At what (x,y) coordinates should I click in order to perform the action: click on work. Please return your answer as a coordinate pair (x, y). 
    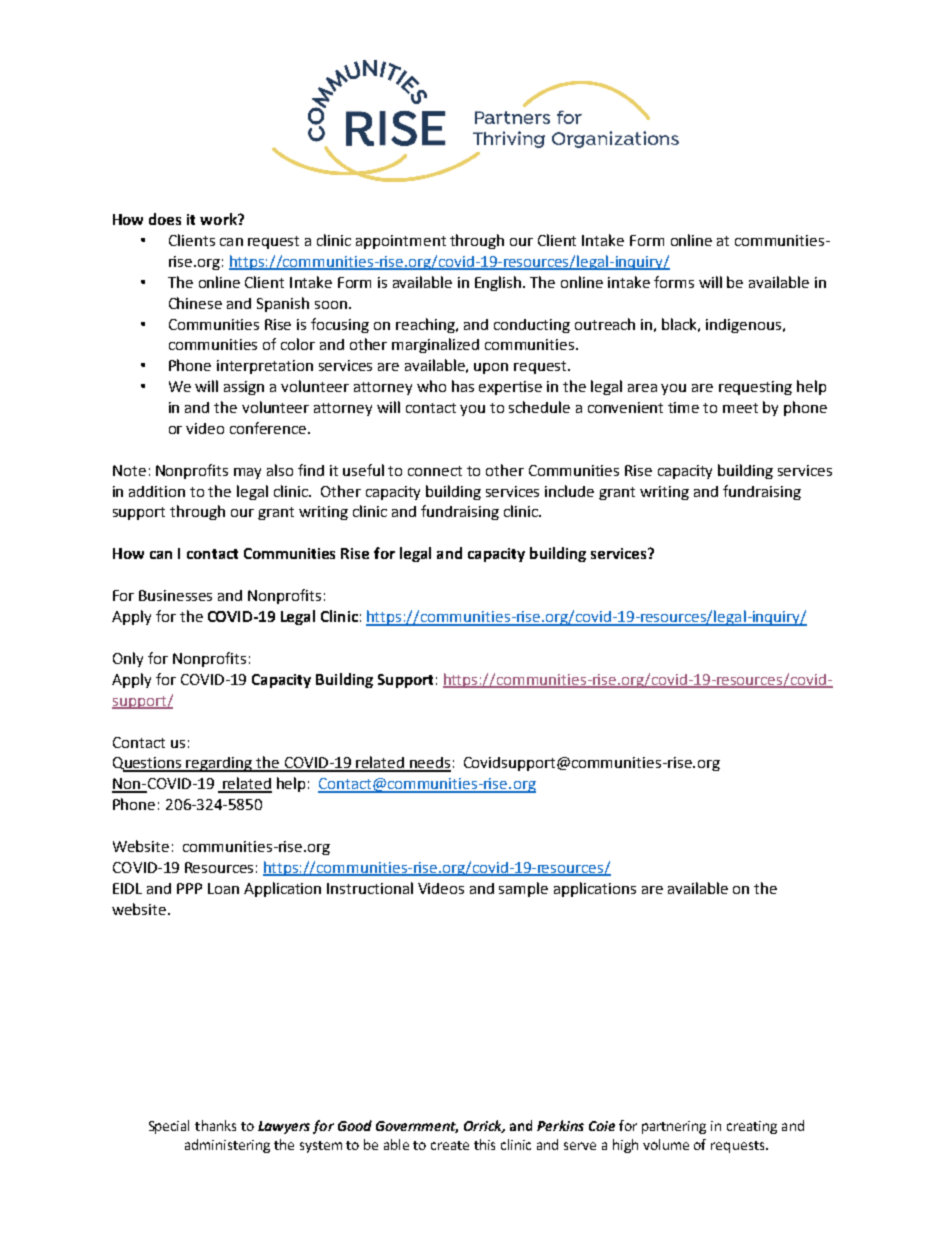
    Looking at the image, I should click on (219, 219).
